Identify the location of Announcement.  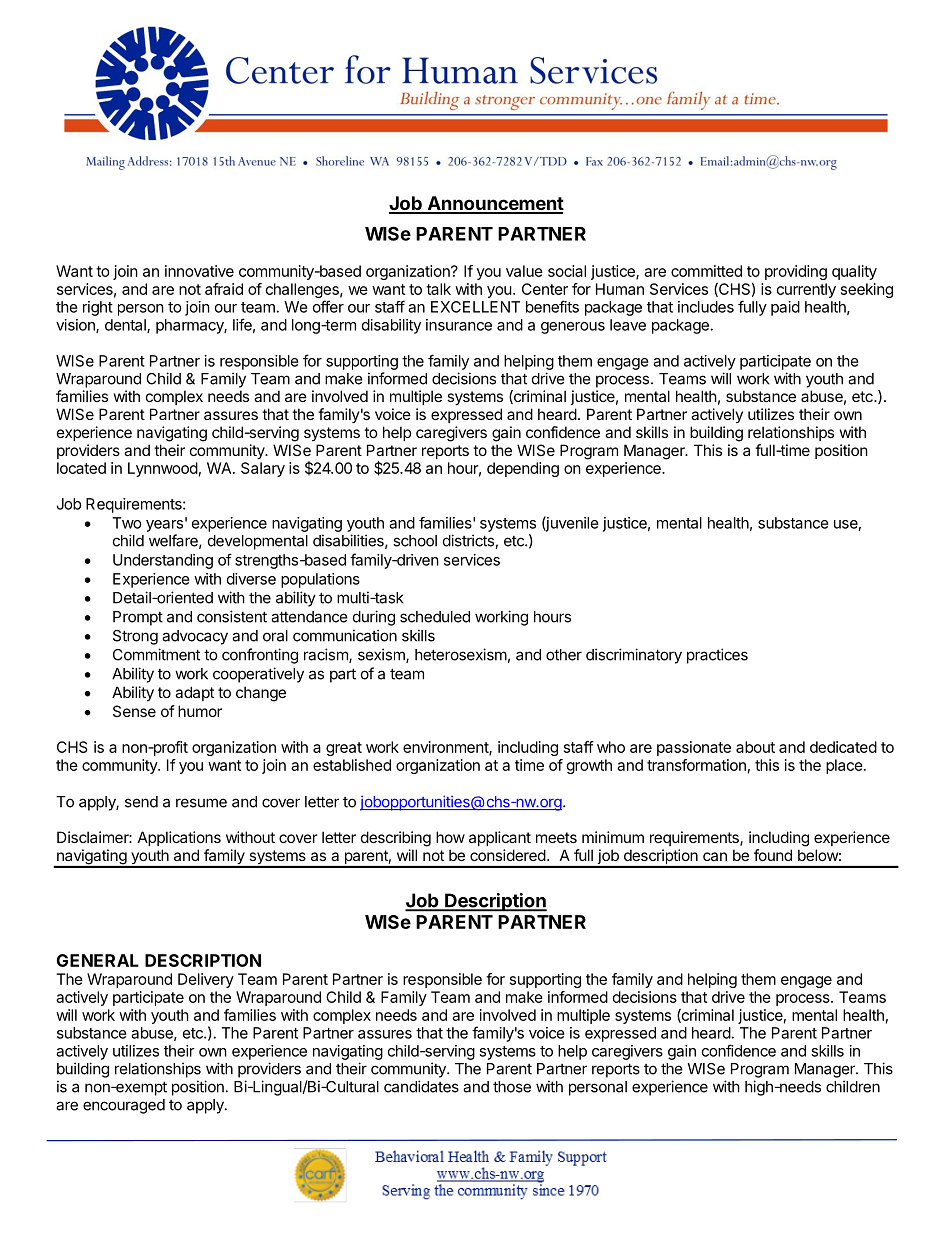
(494, 204).
